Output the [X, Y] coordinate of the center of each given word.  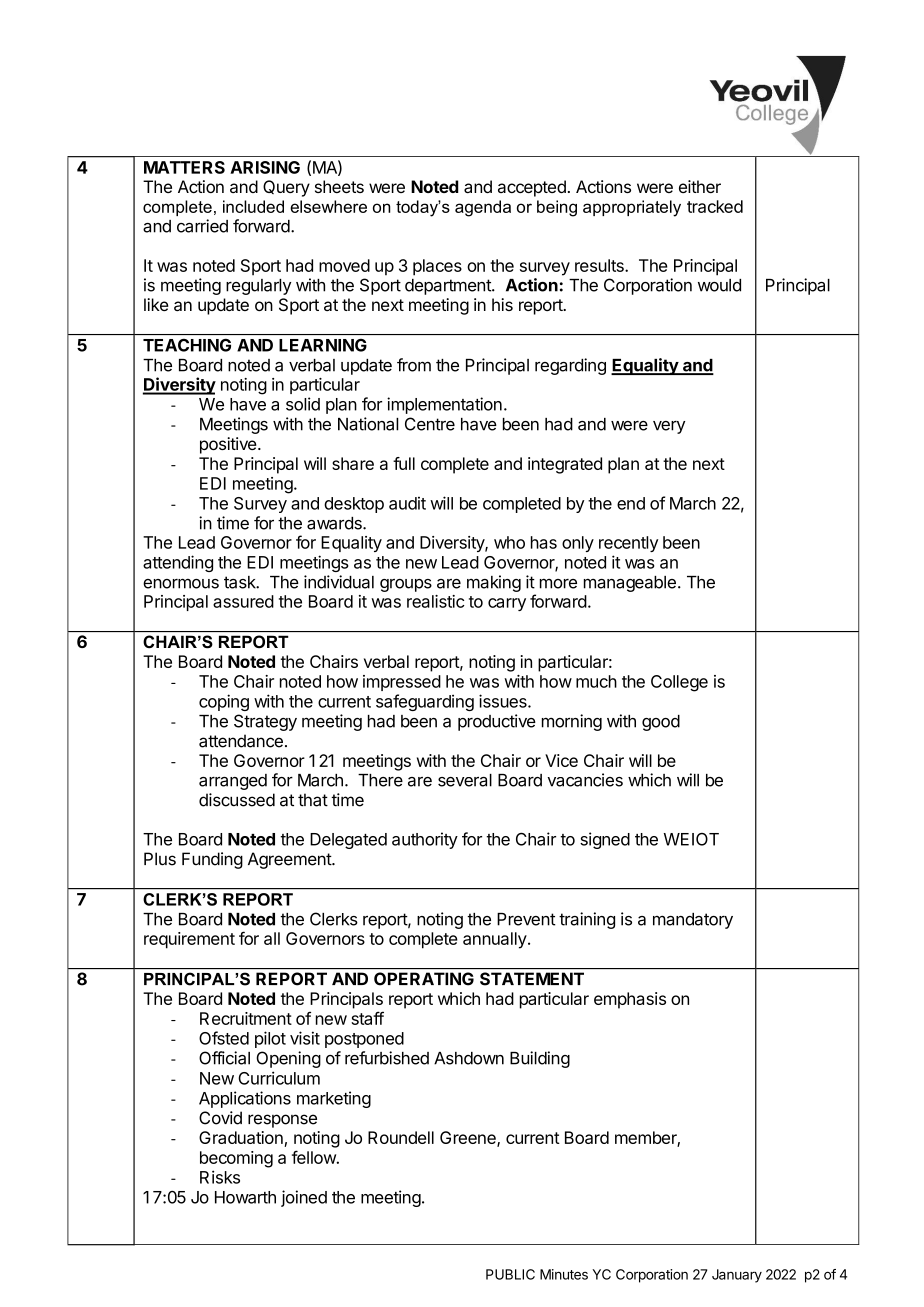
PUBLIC [510, 1274]
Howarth [245, 1197]
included [253, 206]
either [700, 186]
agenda [483, 208]
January [737, 1276]
